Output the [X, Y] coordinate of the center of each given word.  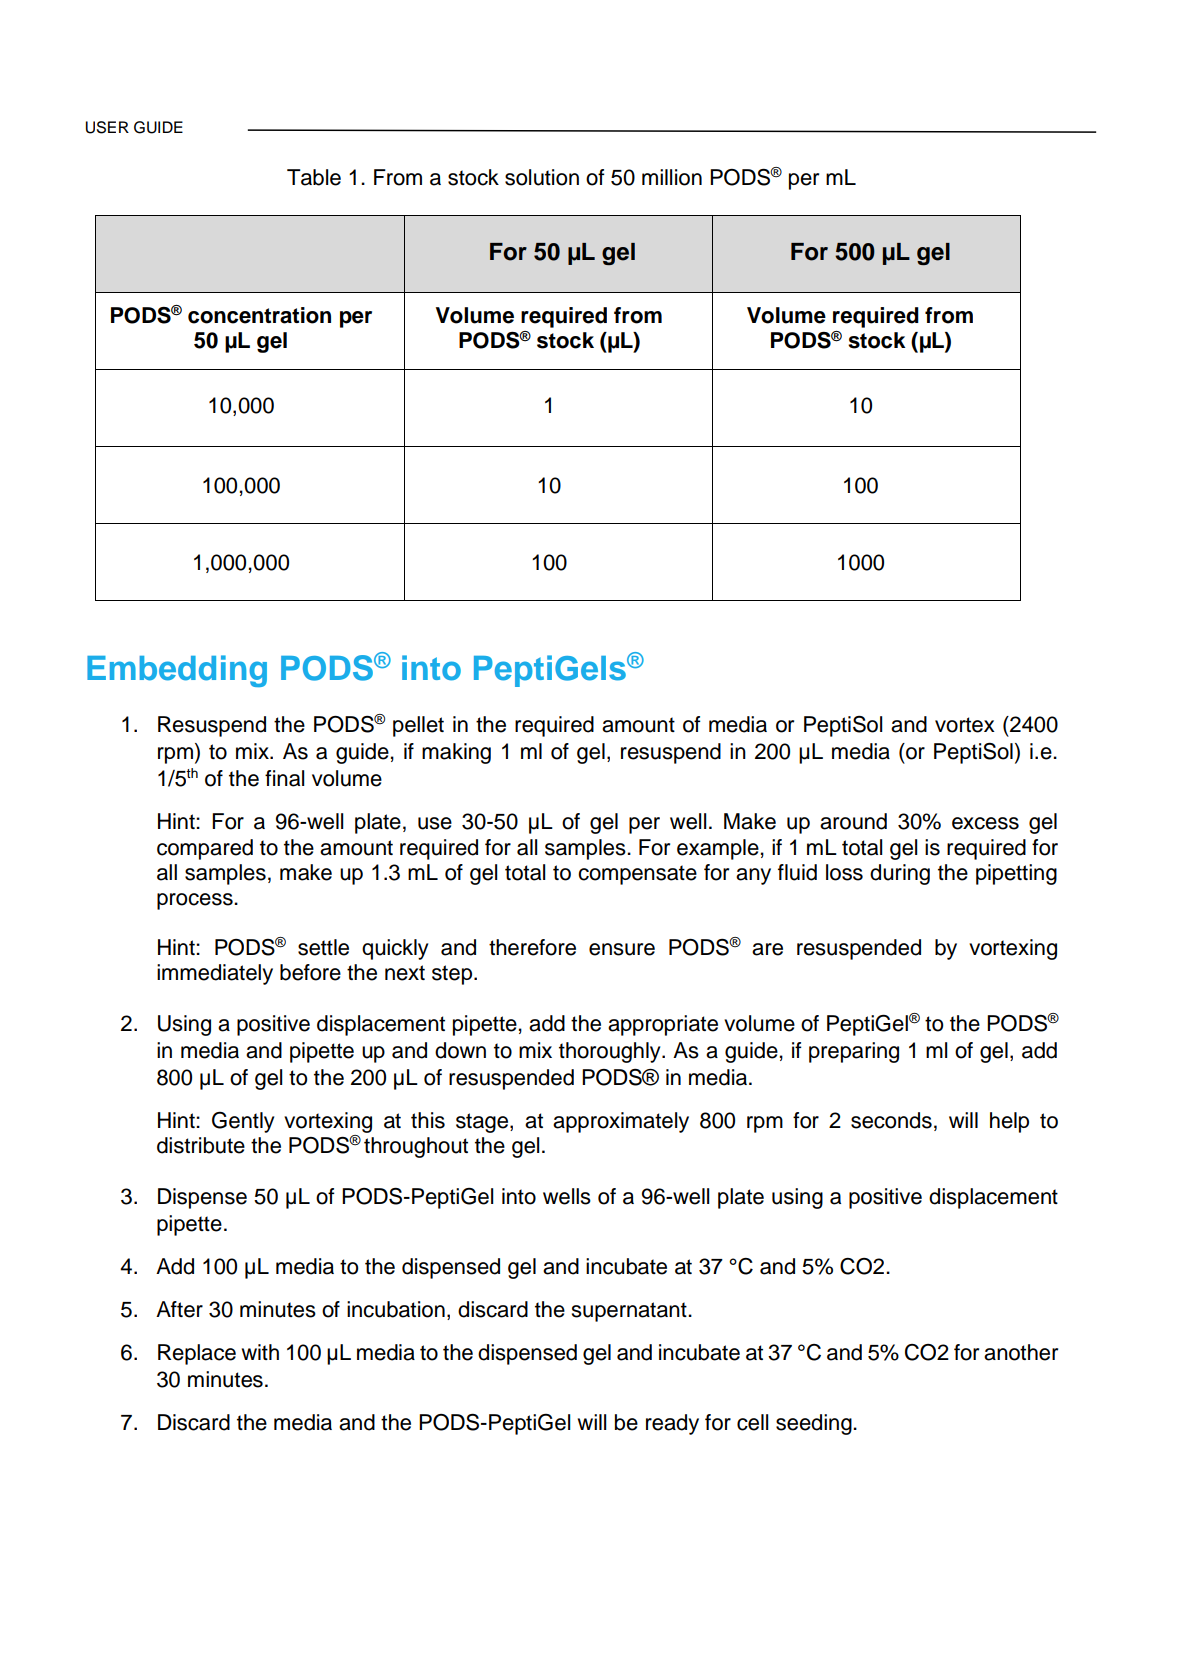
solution [542, 177]
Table [314, 177]
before [310, 972]
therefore [532, 947]
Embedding [177, 671]
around [853, 821]
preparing [854, 1052]
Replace [197, 1354]
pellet [418, 726]
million [672, 177]
